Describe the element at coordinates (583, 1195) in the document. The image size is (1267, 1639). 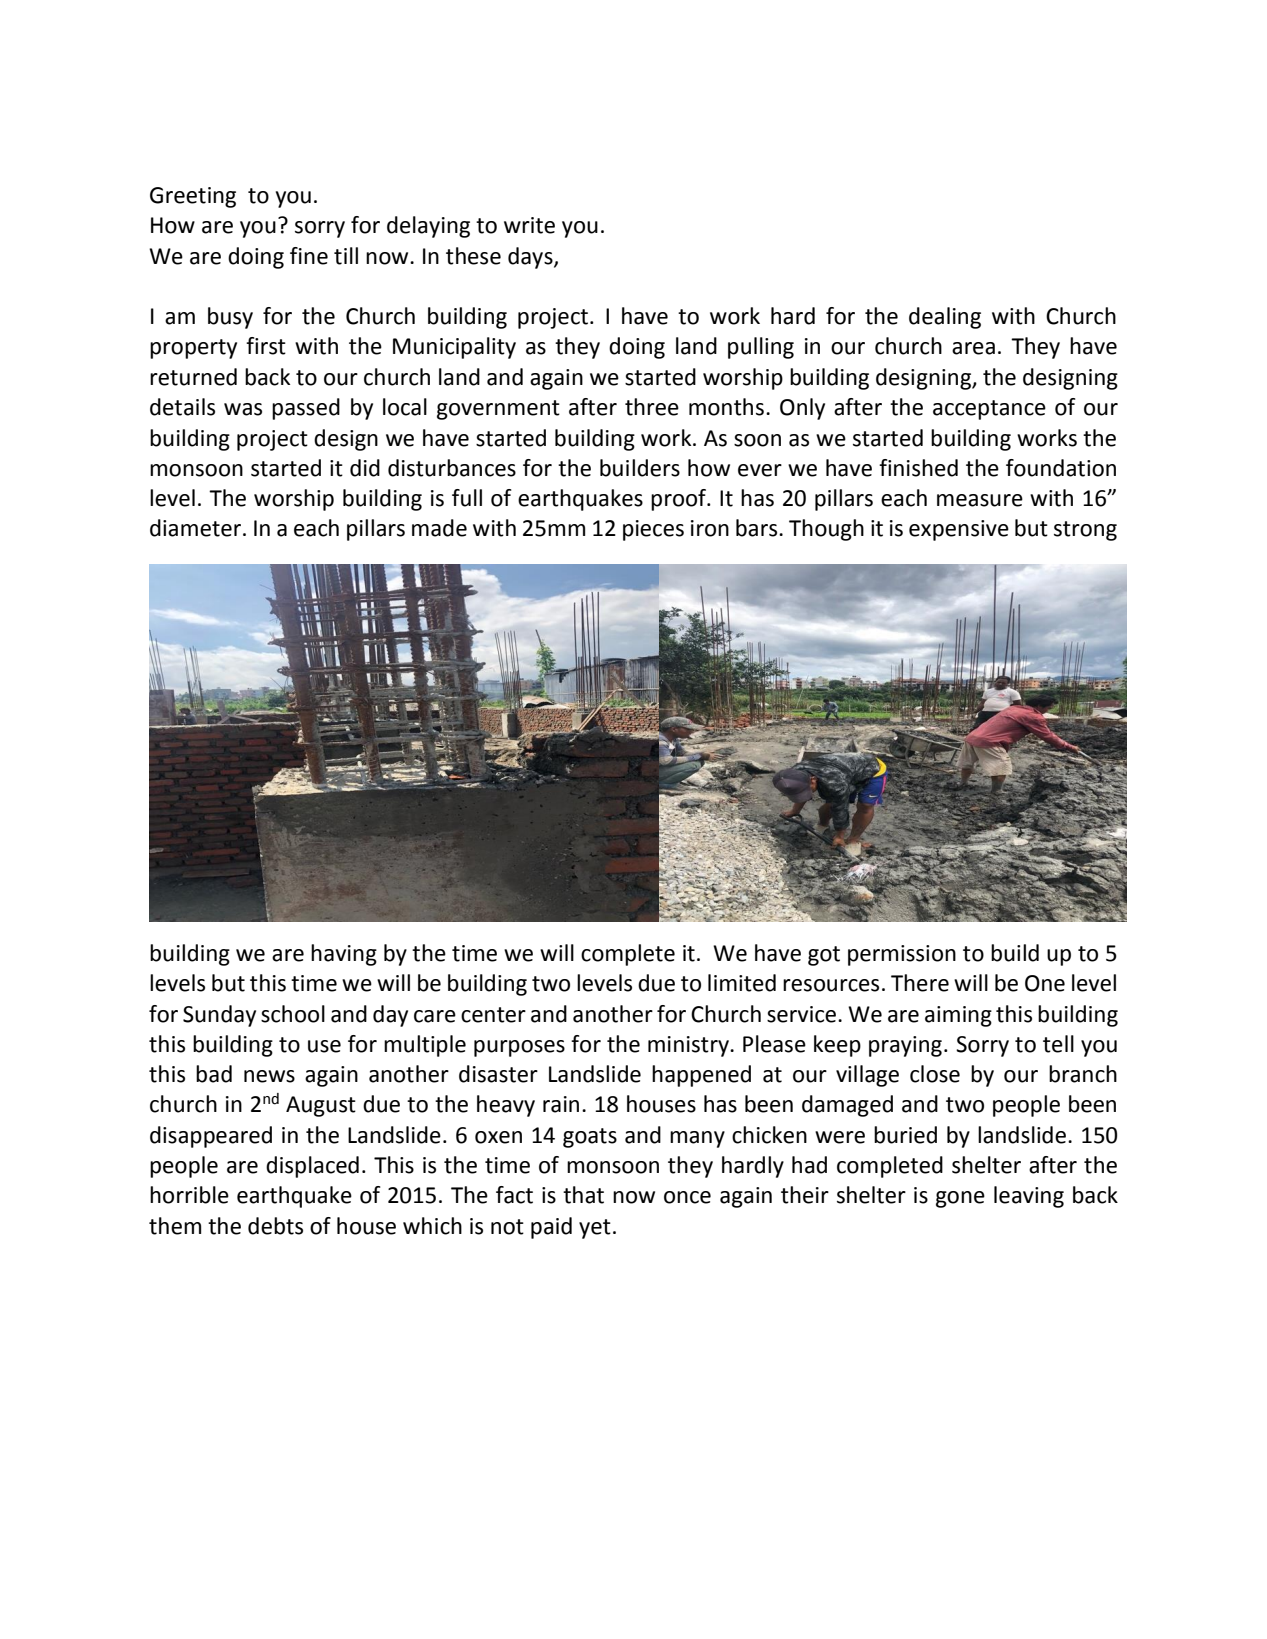
I see `that` at that location.
